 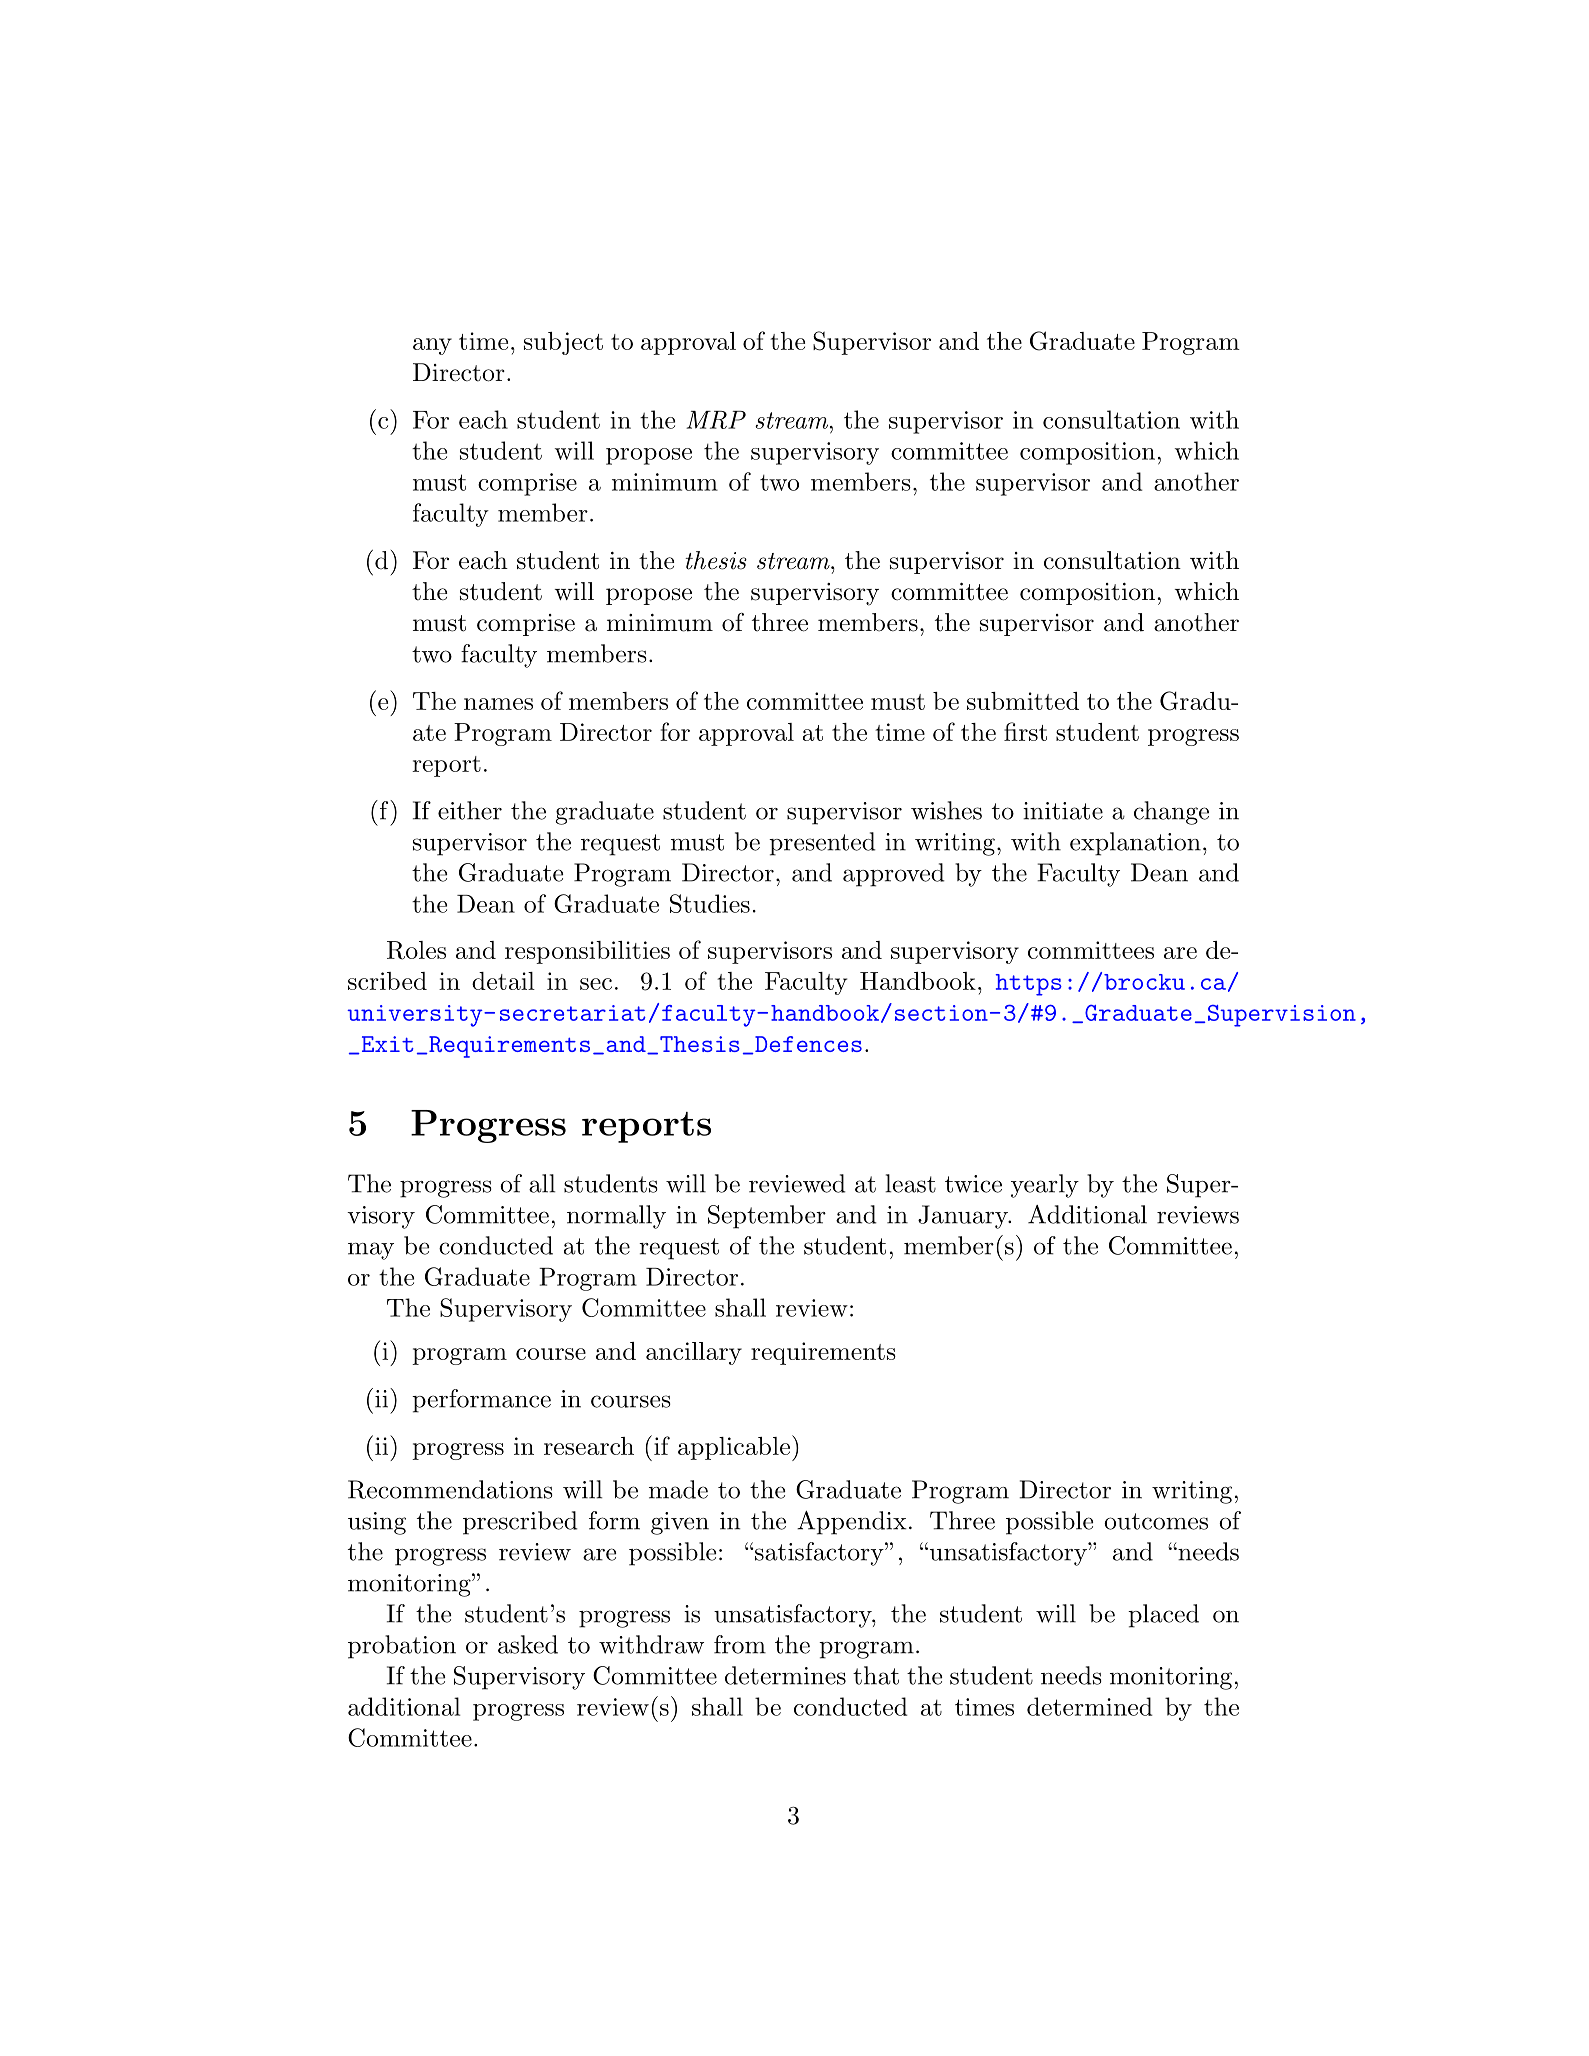 What do you see at coordinates (470, 810) in the image?
I see `either` at bounding box center [470, 810].
